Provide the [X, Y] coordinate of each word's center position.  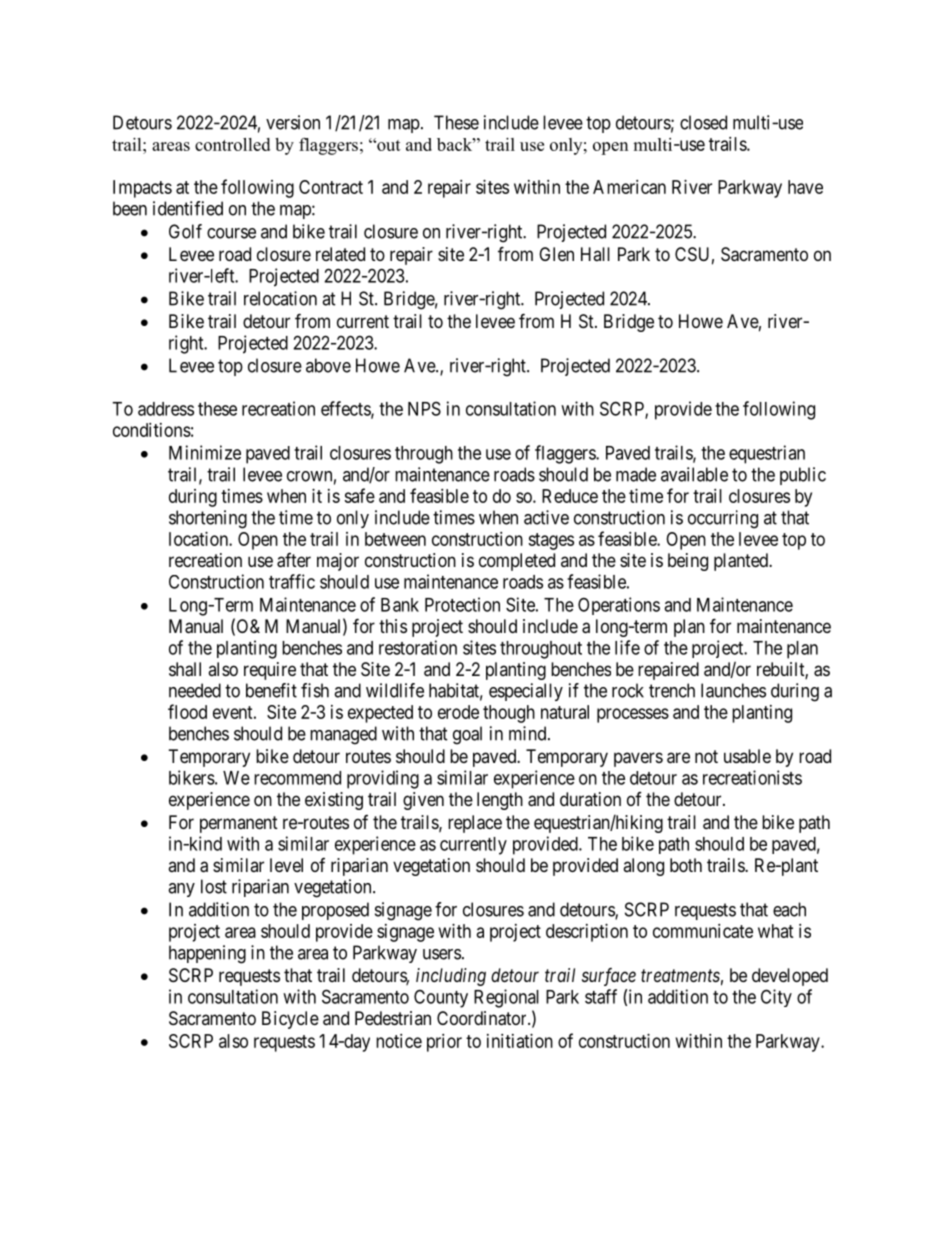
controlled [232, 144]
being [688, 562]
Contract [331, 187]
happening [207, 954]
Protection [462, 604]
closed [703, 122]
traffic [292, 581]
